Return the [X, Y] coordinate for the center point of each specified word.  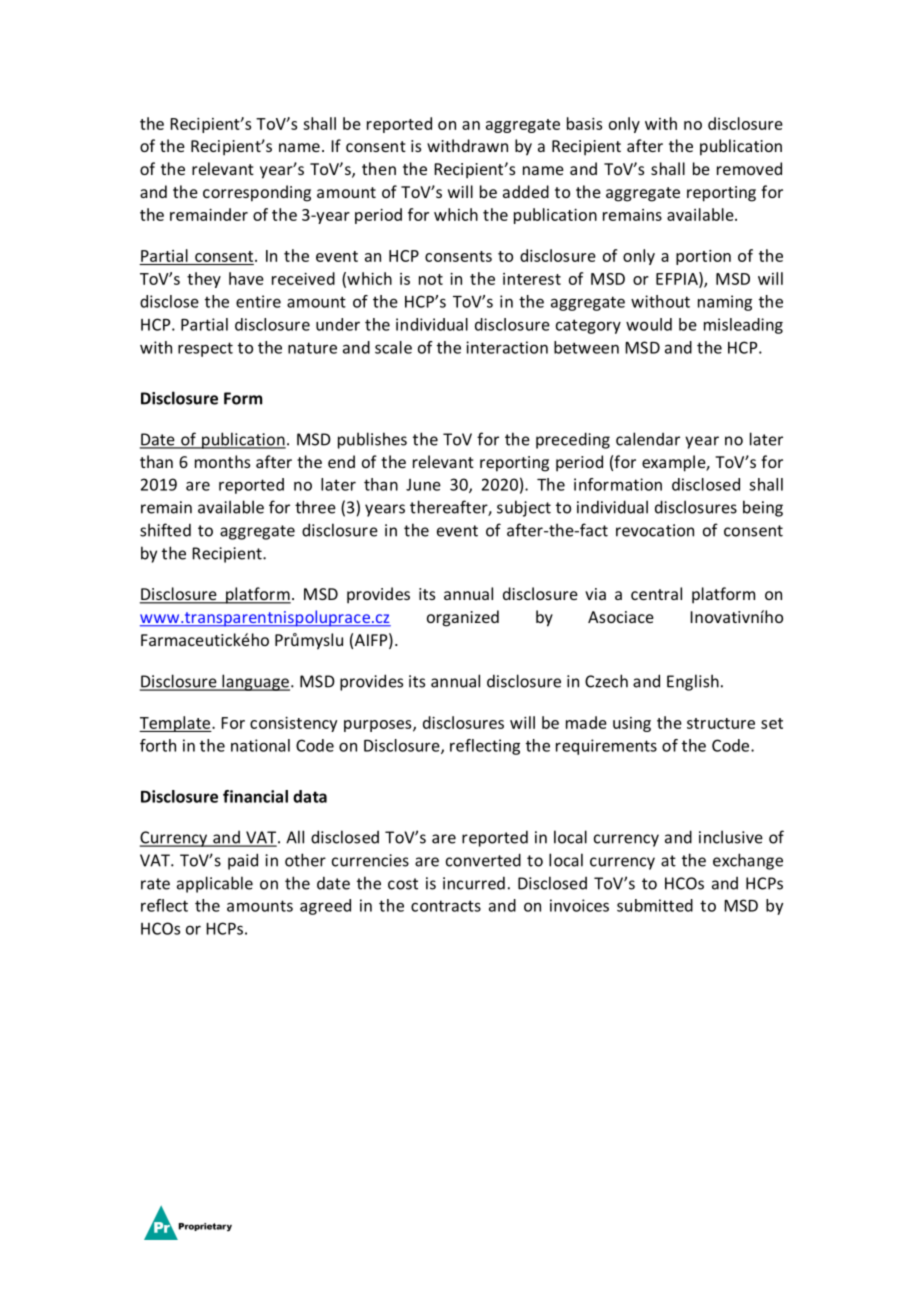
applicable [215, 884]
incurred [474, 883]
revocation [655, 530]
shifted [165, 530]
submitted [655, 905]
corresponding [257, 193]
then [379, 168]
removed [749, 168]
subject [524, 508]
